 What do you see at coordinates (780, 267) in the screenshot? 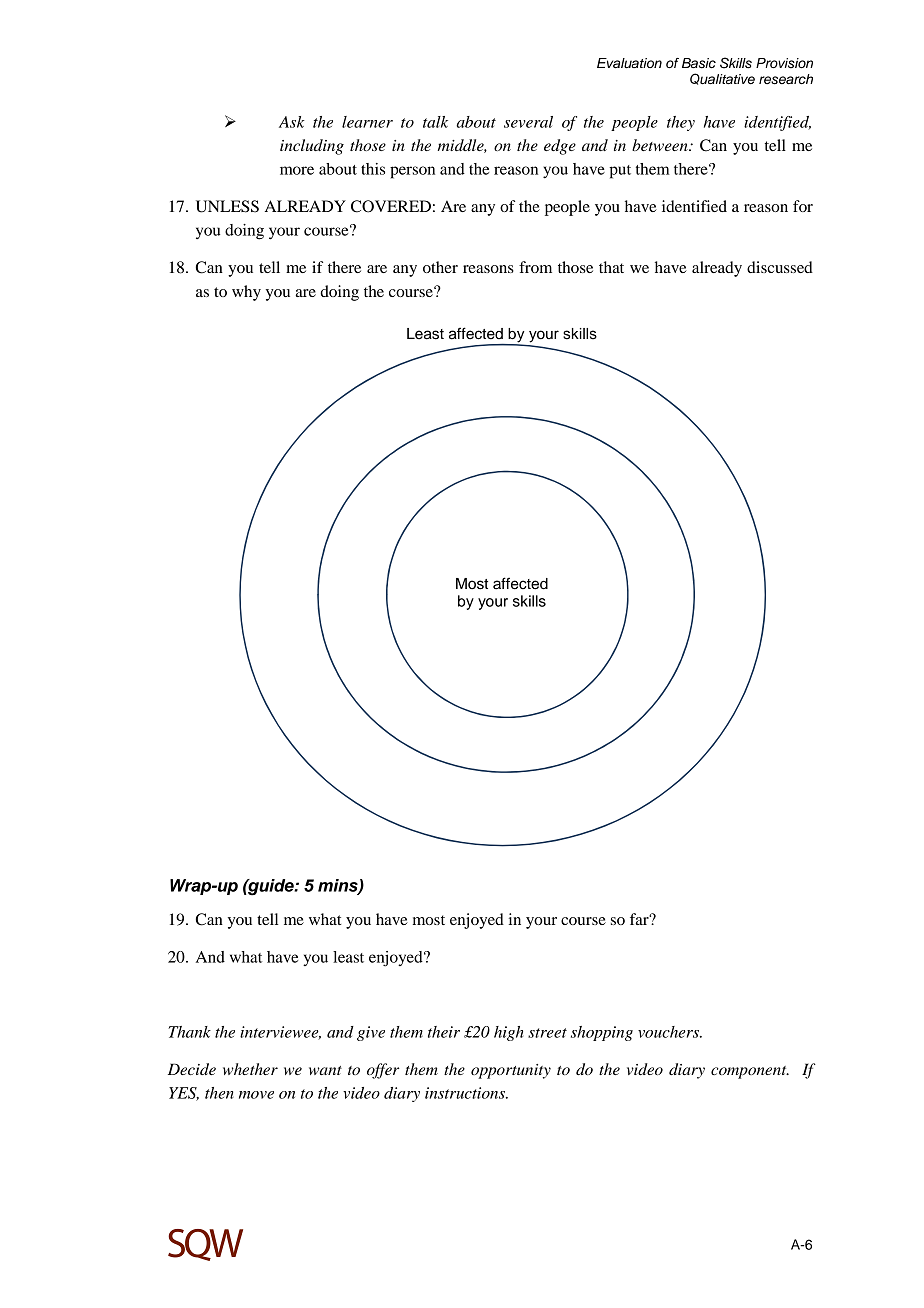
I see `discussed` at bounding box center [780, 267].
